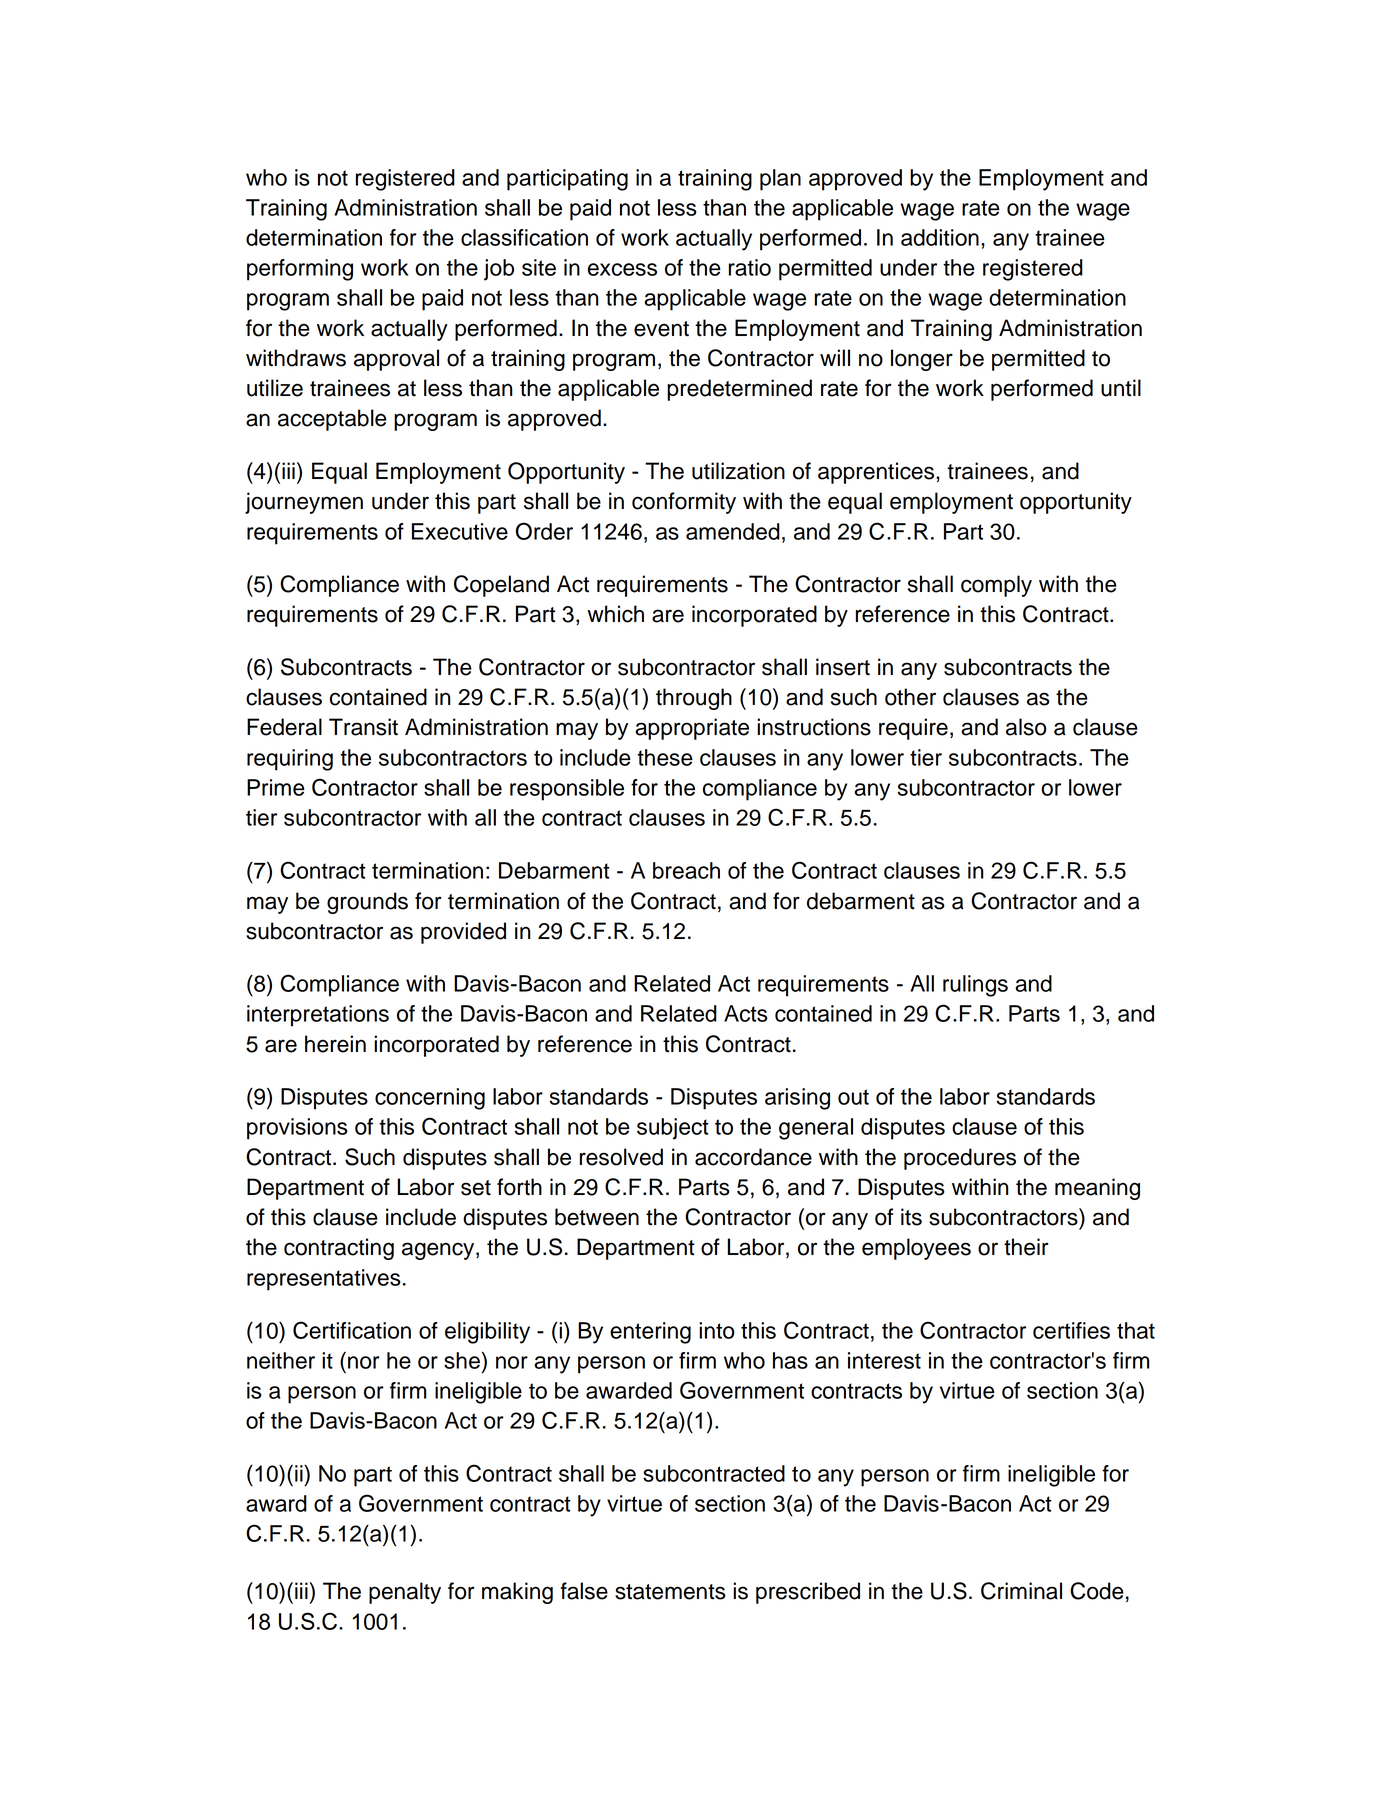 This document has height=1803, width=1393. I want to click on rulings, so click(975, 986).
